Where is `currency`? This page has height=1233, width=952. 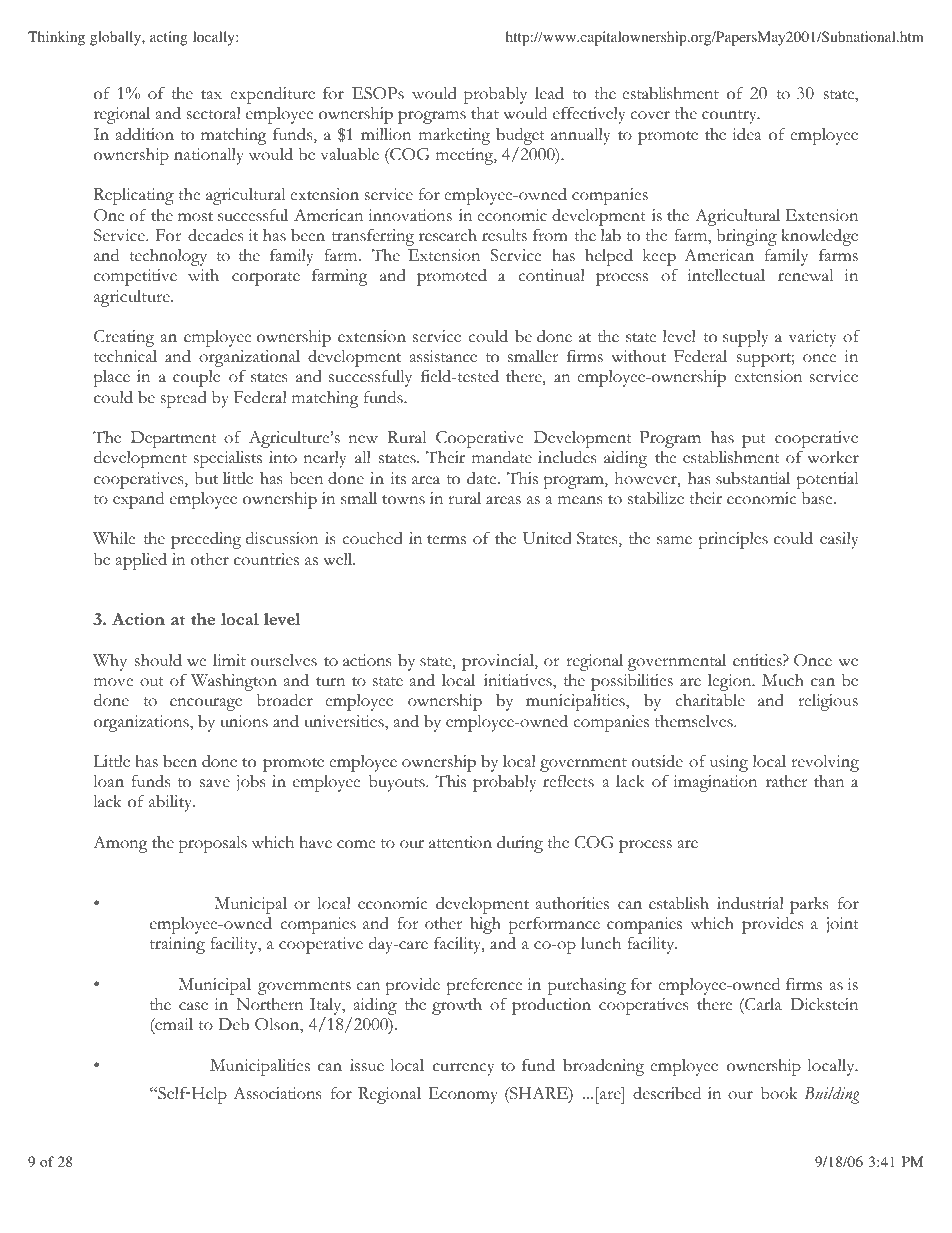 currency is located at coordinates (463, 1069).
